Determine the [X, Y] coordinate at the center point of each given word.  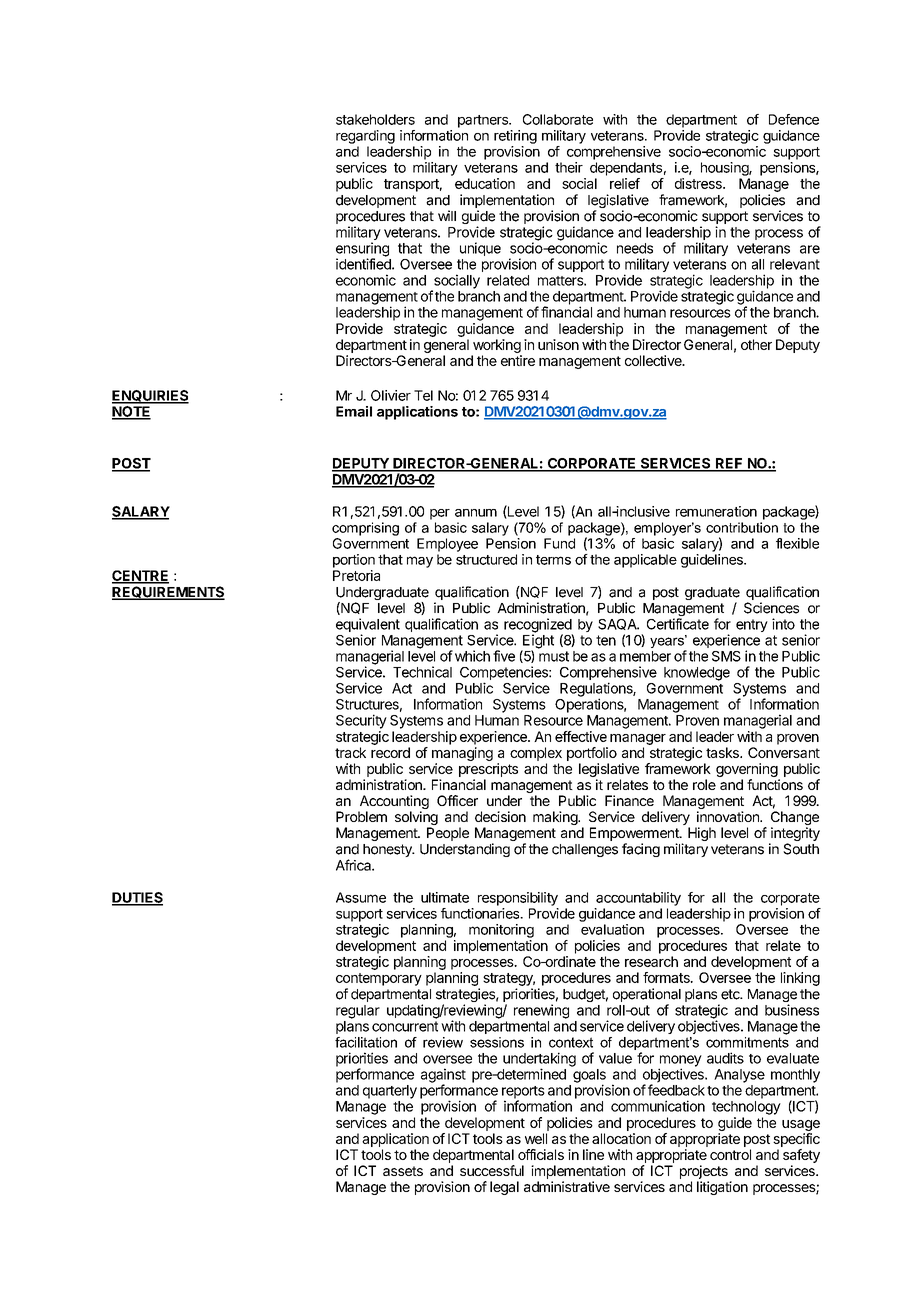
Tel [423, 395]
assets [403, 1171]
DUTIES [137, 898]
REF [729, 464]
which [471, 656]
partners [484, 121]
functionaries [481, 913]
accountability [638, 899]
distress [699, 183]
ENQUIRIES [150, 397]
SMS [726, 656]
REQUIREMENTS [168, 593]
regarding [365, 137]
